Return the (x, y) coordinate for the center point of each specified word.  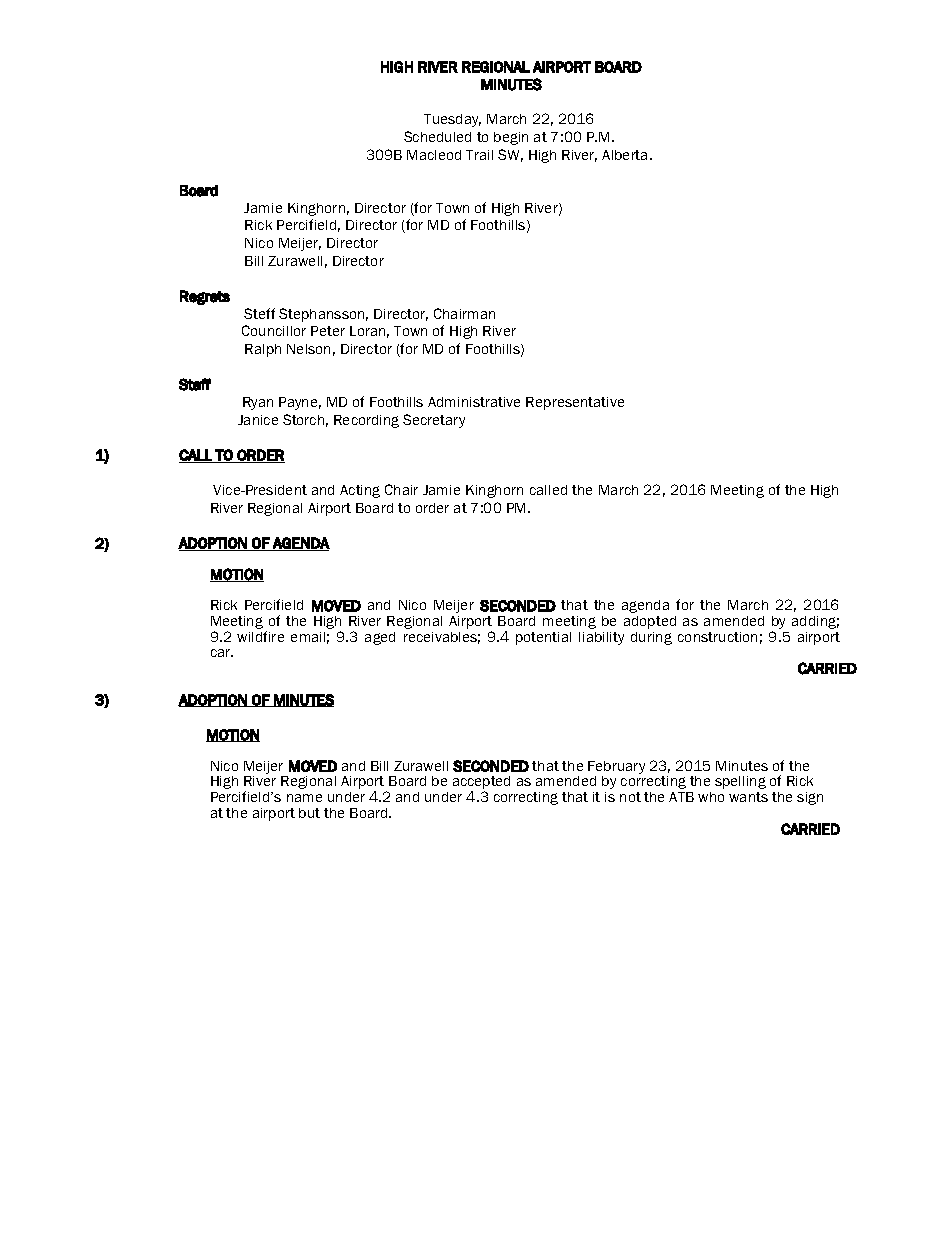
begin (511, 138)
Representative (575, 403)
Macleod (434, 155)
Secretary (434, 421)
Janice (258, 420)
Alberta (624, 155)
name (304, 798)
